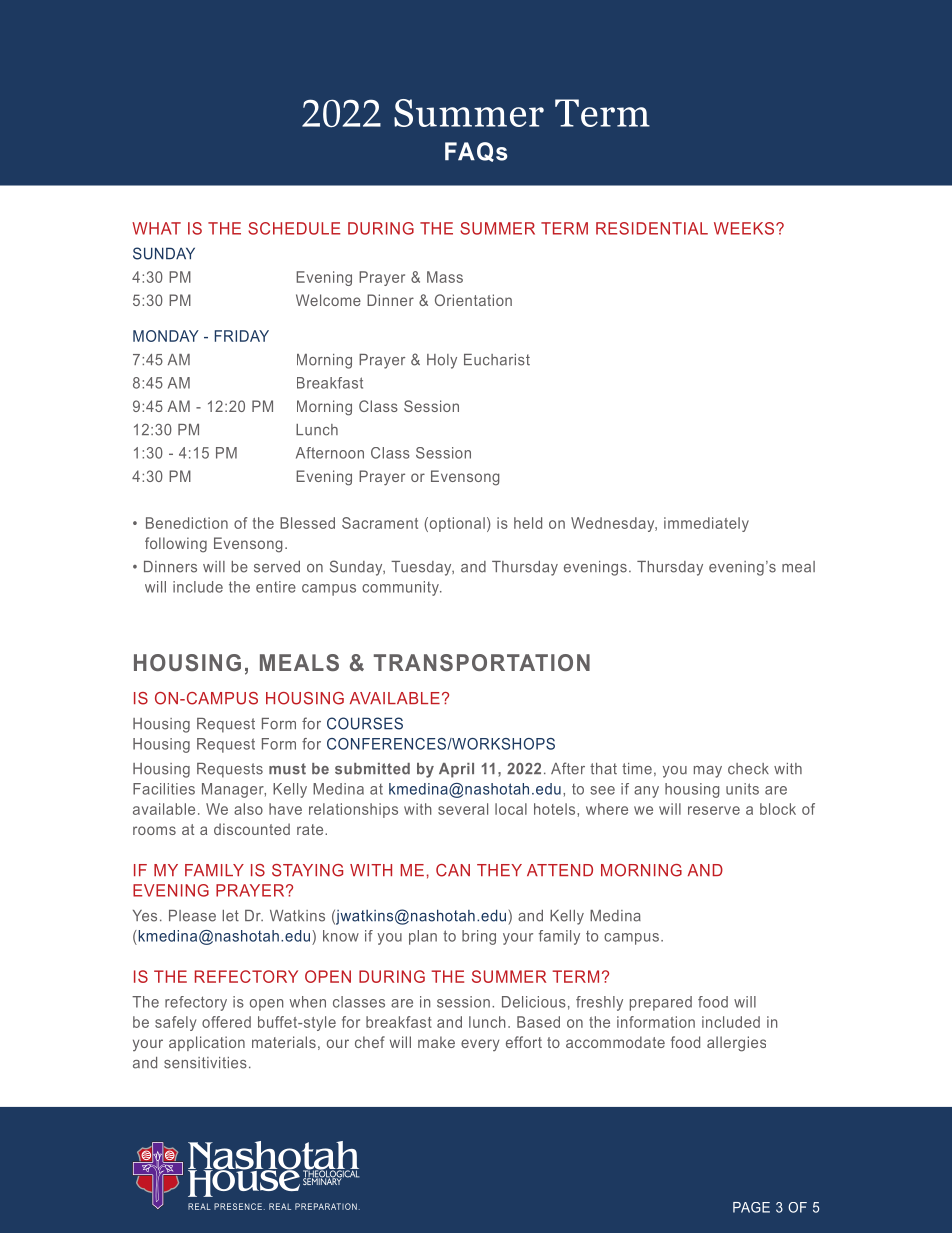  What do you see at coordinates (287, 769) in the screenshot?
I see `must` at bounding box center [287, 769].
